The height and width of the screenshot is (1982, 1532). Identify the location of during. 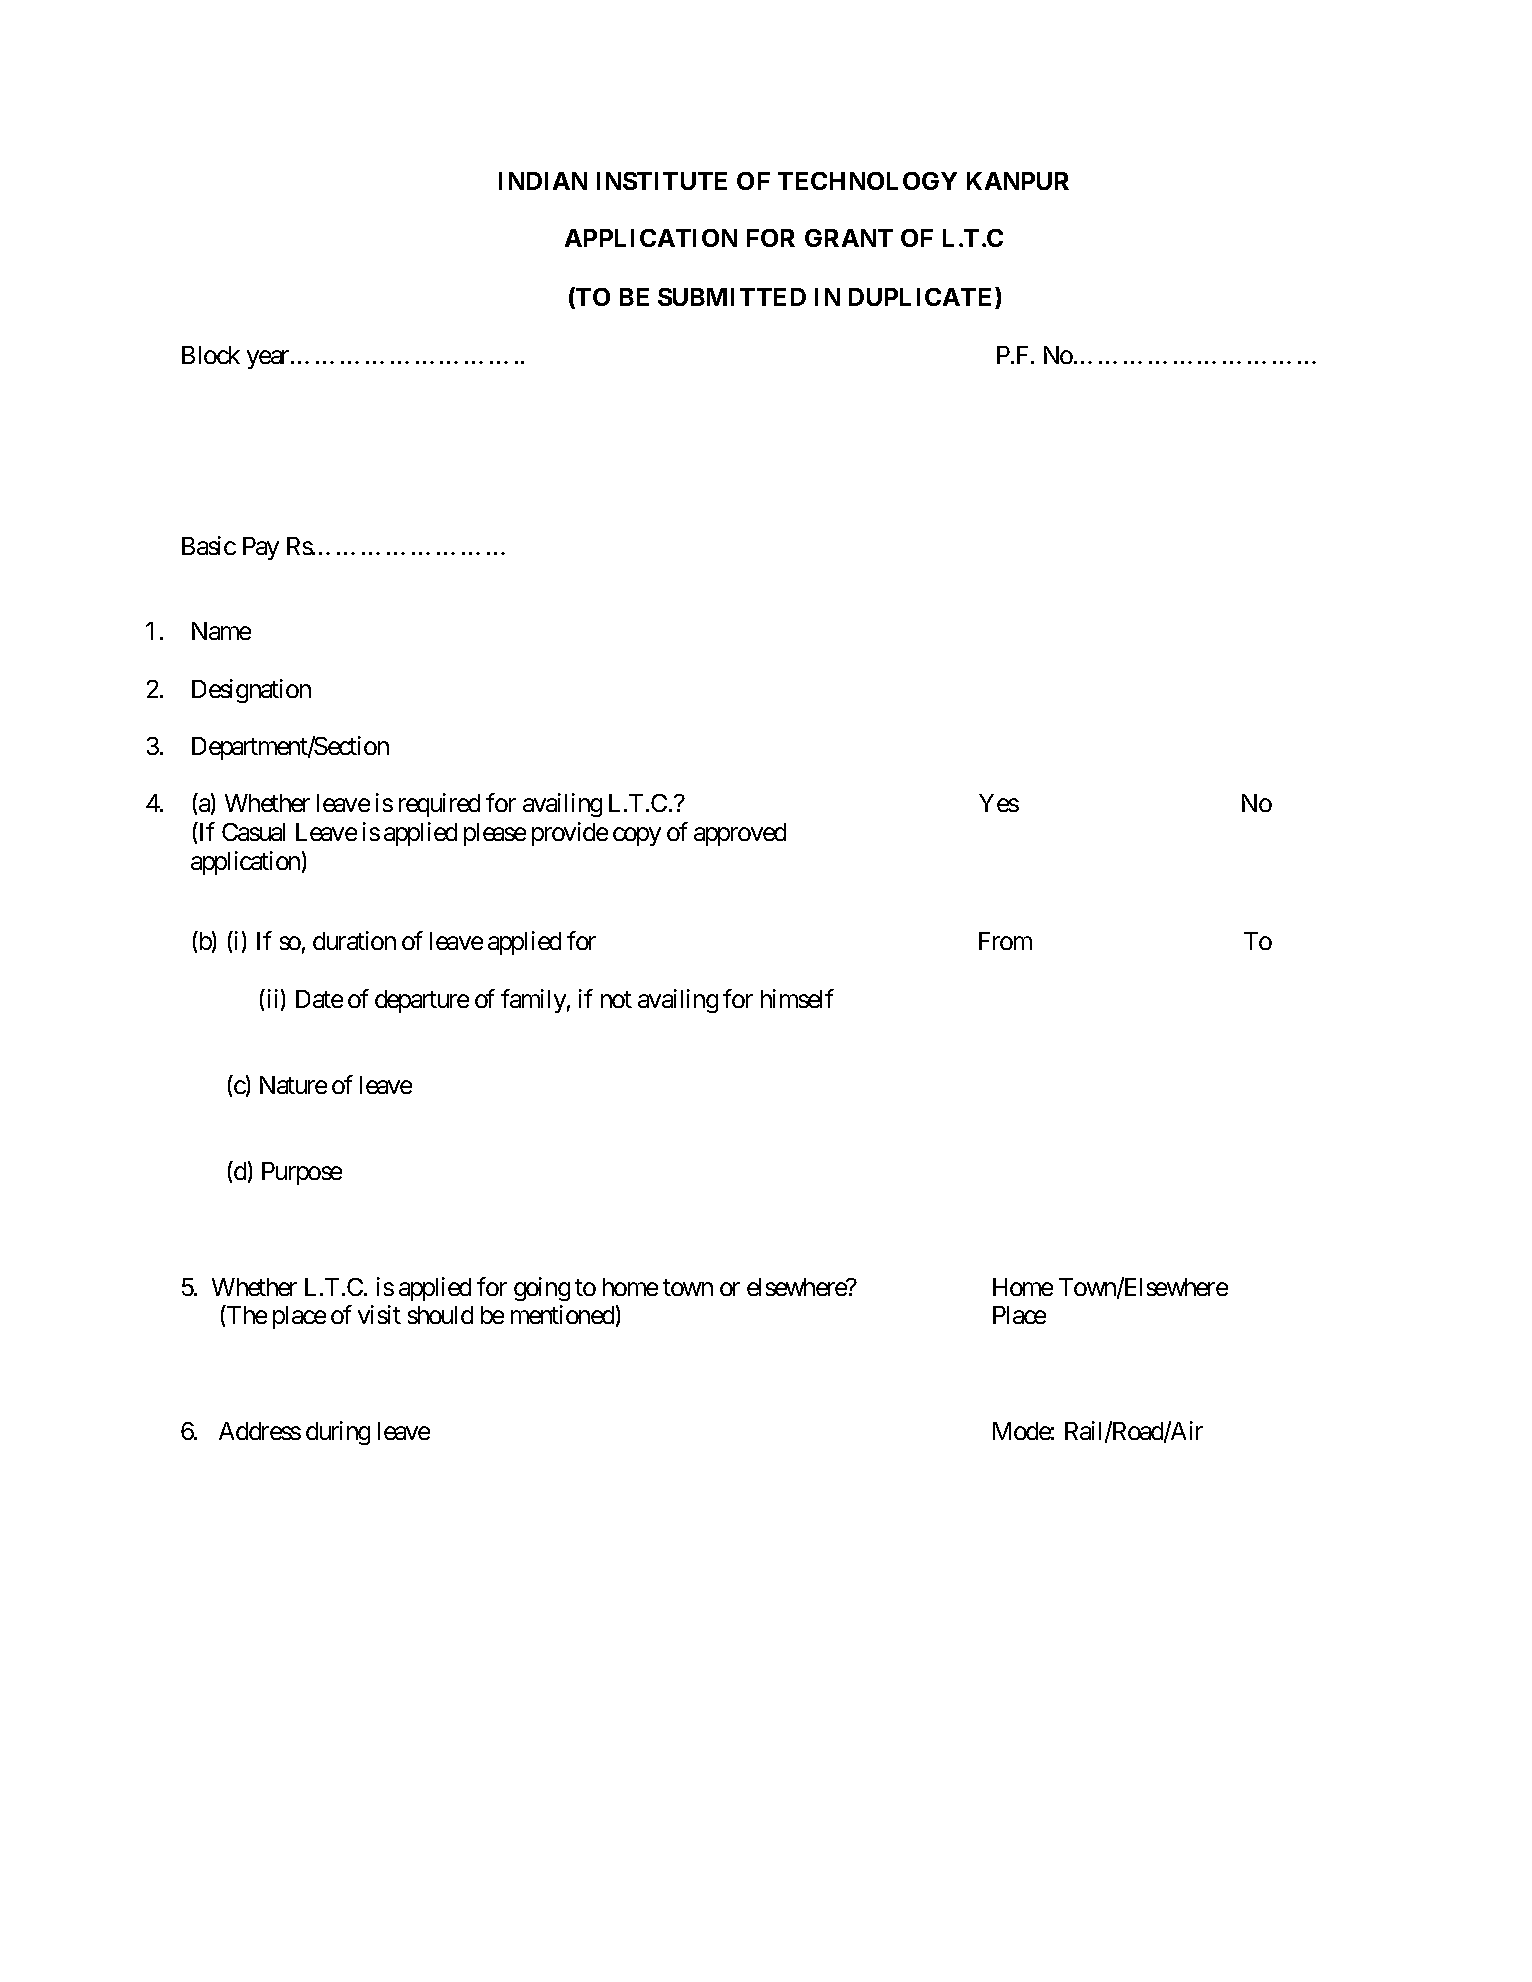
(338, 1433).
